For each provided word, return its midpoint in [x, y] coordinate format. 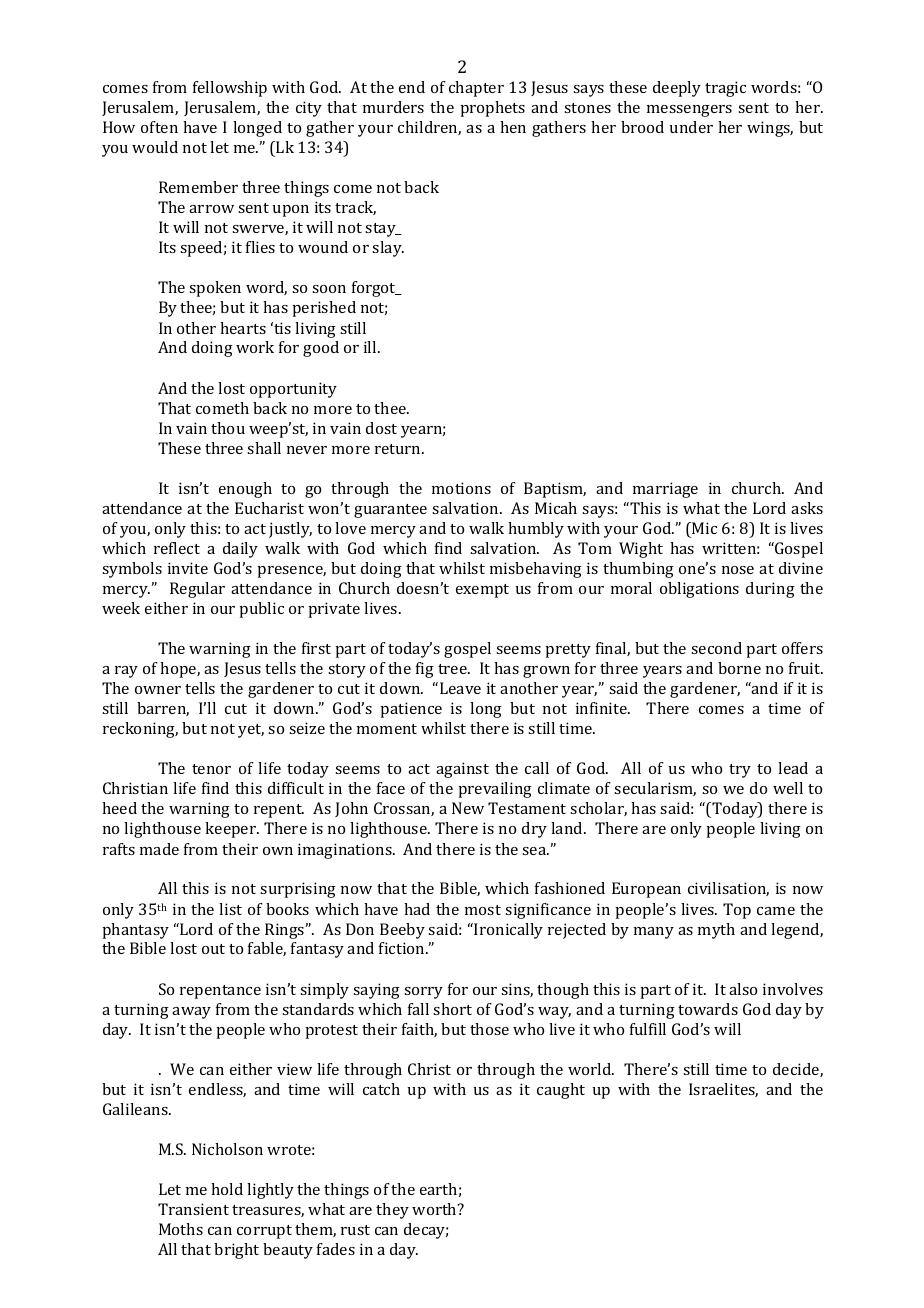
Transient [193, 1209]
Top [737, 911]
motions [461, 488]
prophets [492, 109]
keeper [232, 830]
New [468, 808]
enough [245, 490]
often [159, 127]
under [691, 127]
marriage [665, 490]
